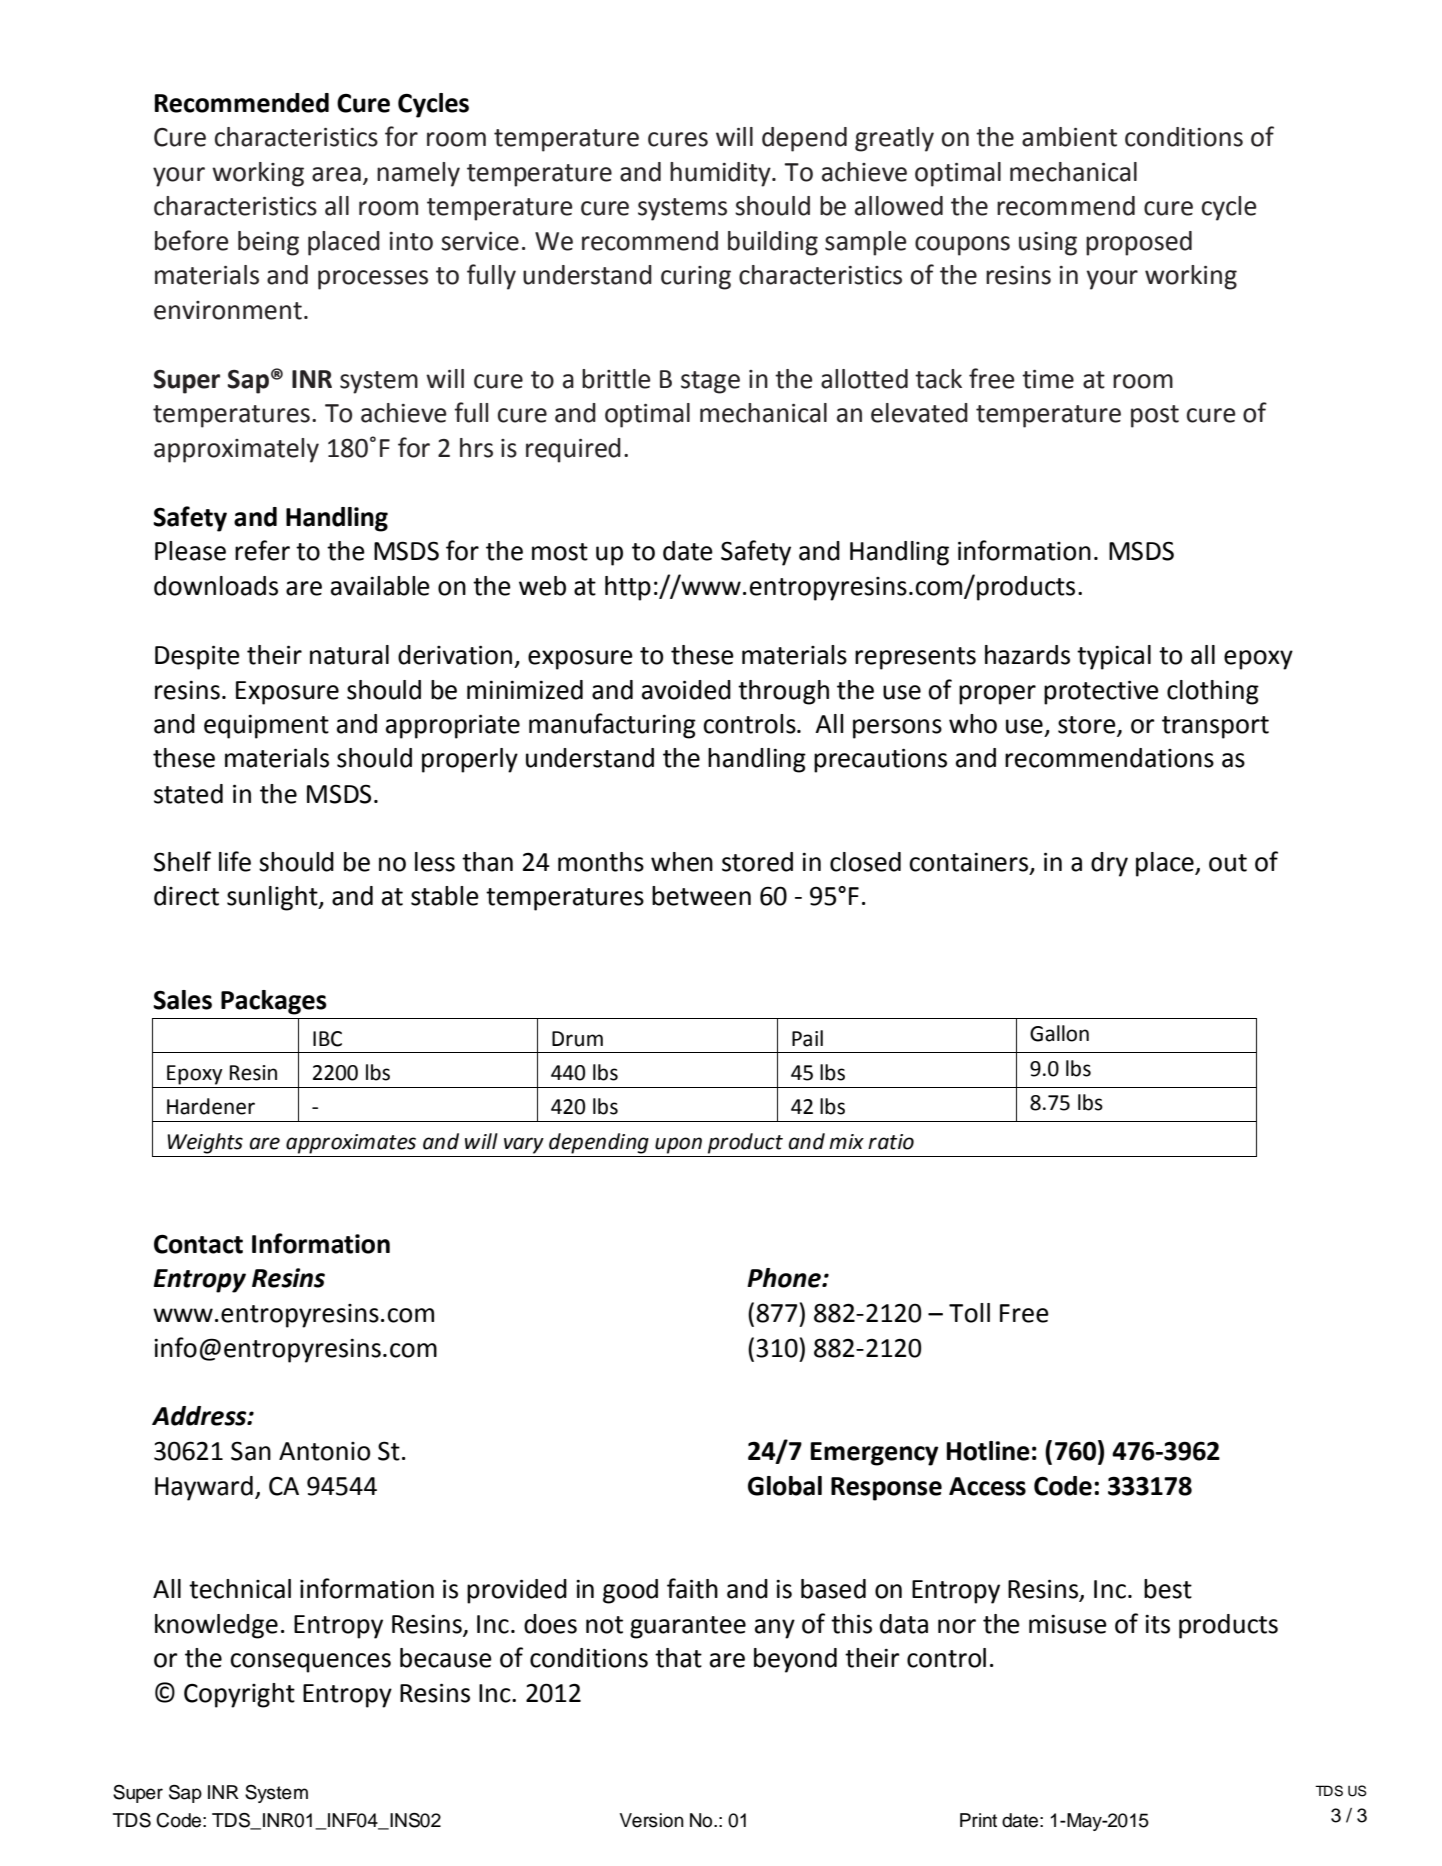 This document has height=1866, width=1442. What do you see at coordinates (652, 1820) in the document?
I see `Version` at bounding box center [652, 1820].
